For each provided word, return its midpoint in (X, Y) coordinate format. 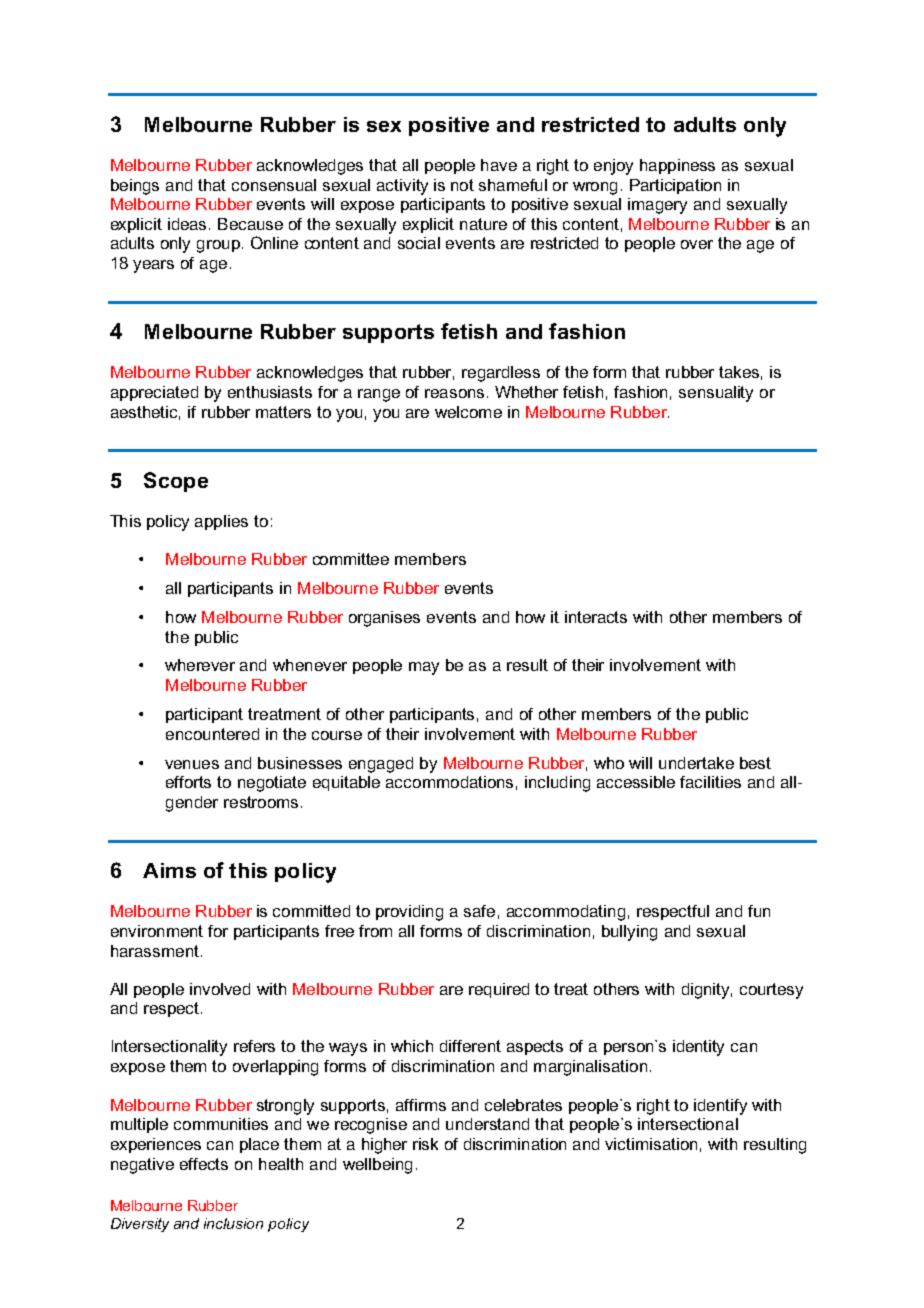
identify (720, 1107)
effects (204, 1164)
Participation (675, 186)
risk (425, 1144)
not (462, 185)
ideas (189, 224)
